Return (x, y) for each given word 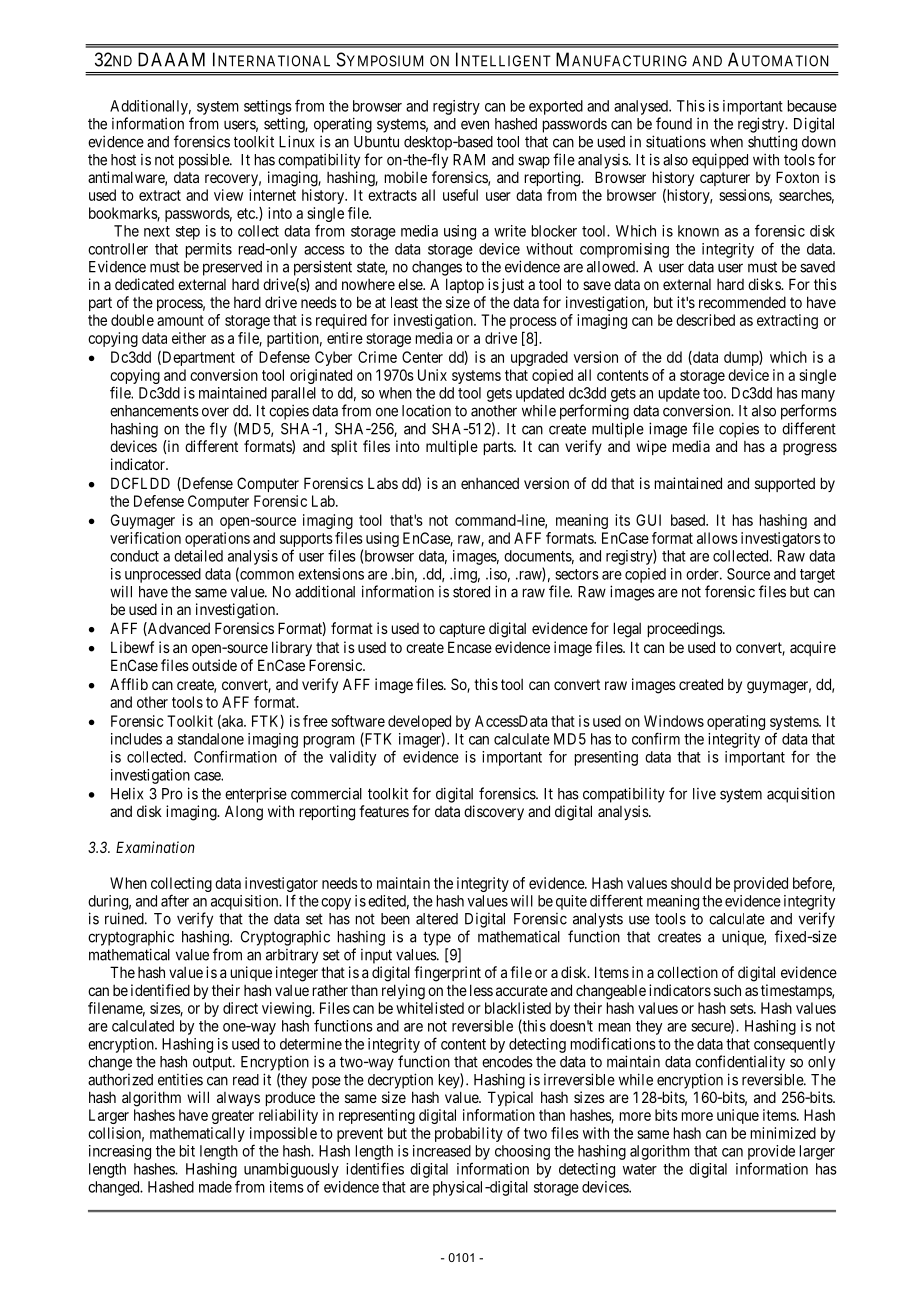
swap (534, 162)
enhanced (490, 483)
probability (469, 1134)
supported (785, 484)
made (215, 1187)
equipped (720, 161)
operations (217, 539)
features (384, 811)
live (704, 794)
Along (244, 813)
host (123, 160)
